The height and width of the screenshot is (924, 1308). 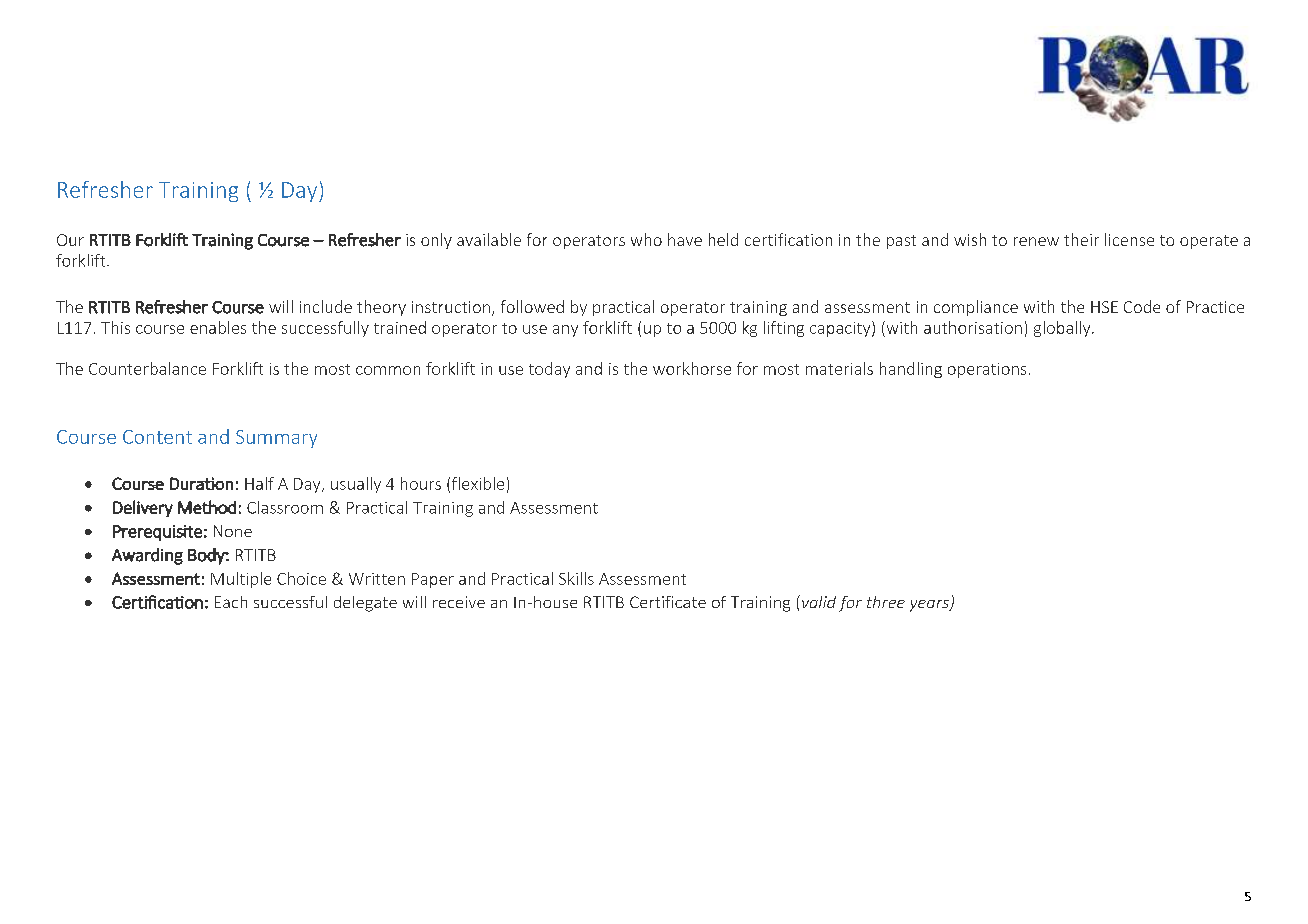 What do you see at coordinates (692, 368) in the screenshot?
I see `workhorse` at bounding box center [692, 368].
